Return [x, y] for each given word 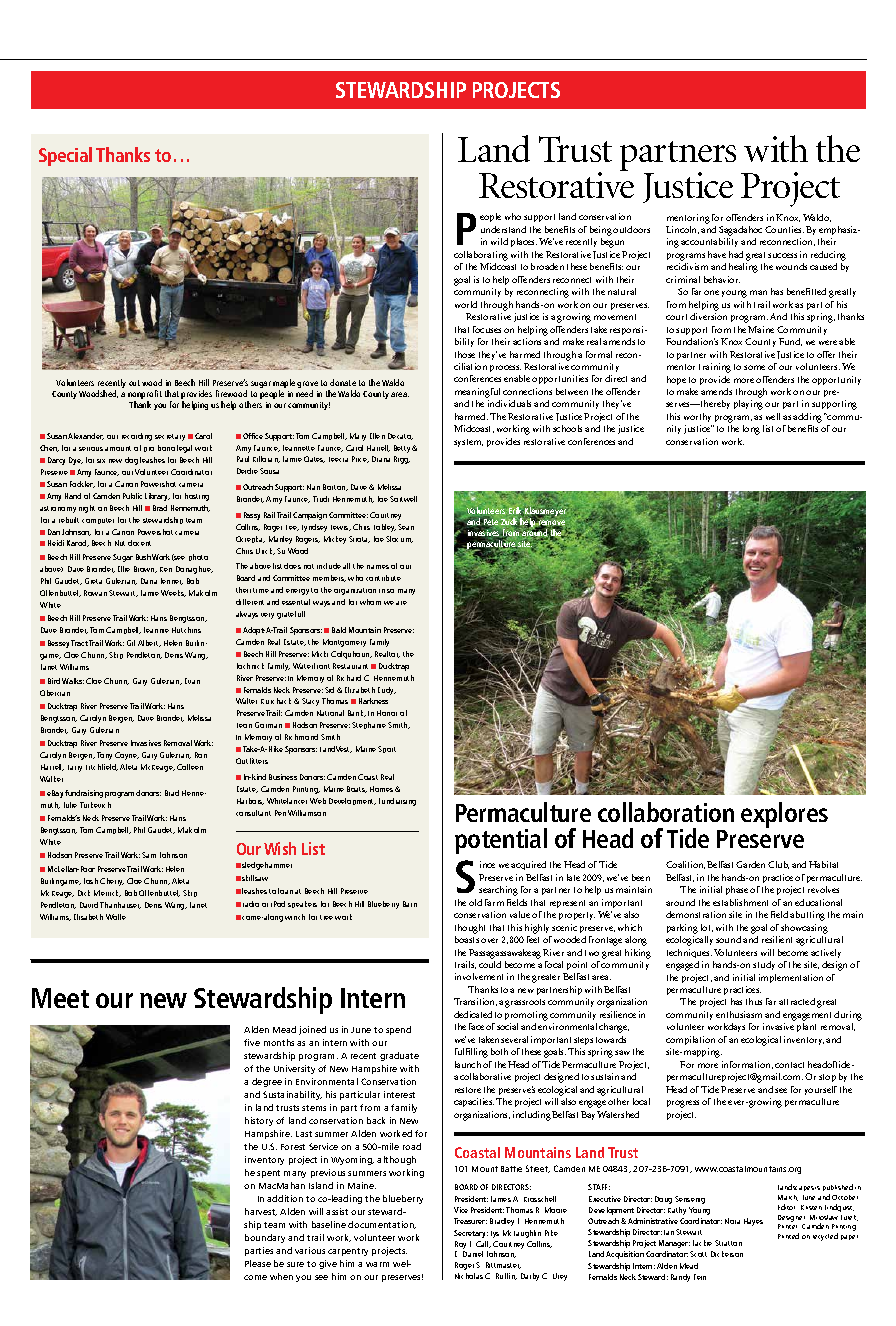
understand [503, 229]
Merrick [107, 893]
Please [258, 1263]
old [475, 902]
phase [737, 890]
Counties [784, 229]
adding [809, 418]
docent [139, 543]
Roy [460, 1246]
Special [65, 156]
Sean [406, 527]
